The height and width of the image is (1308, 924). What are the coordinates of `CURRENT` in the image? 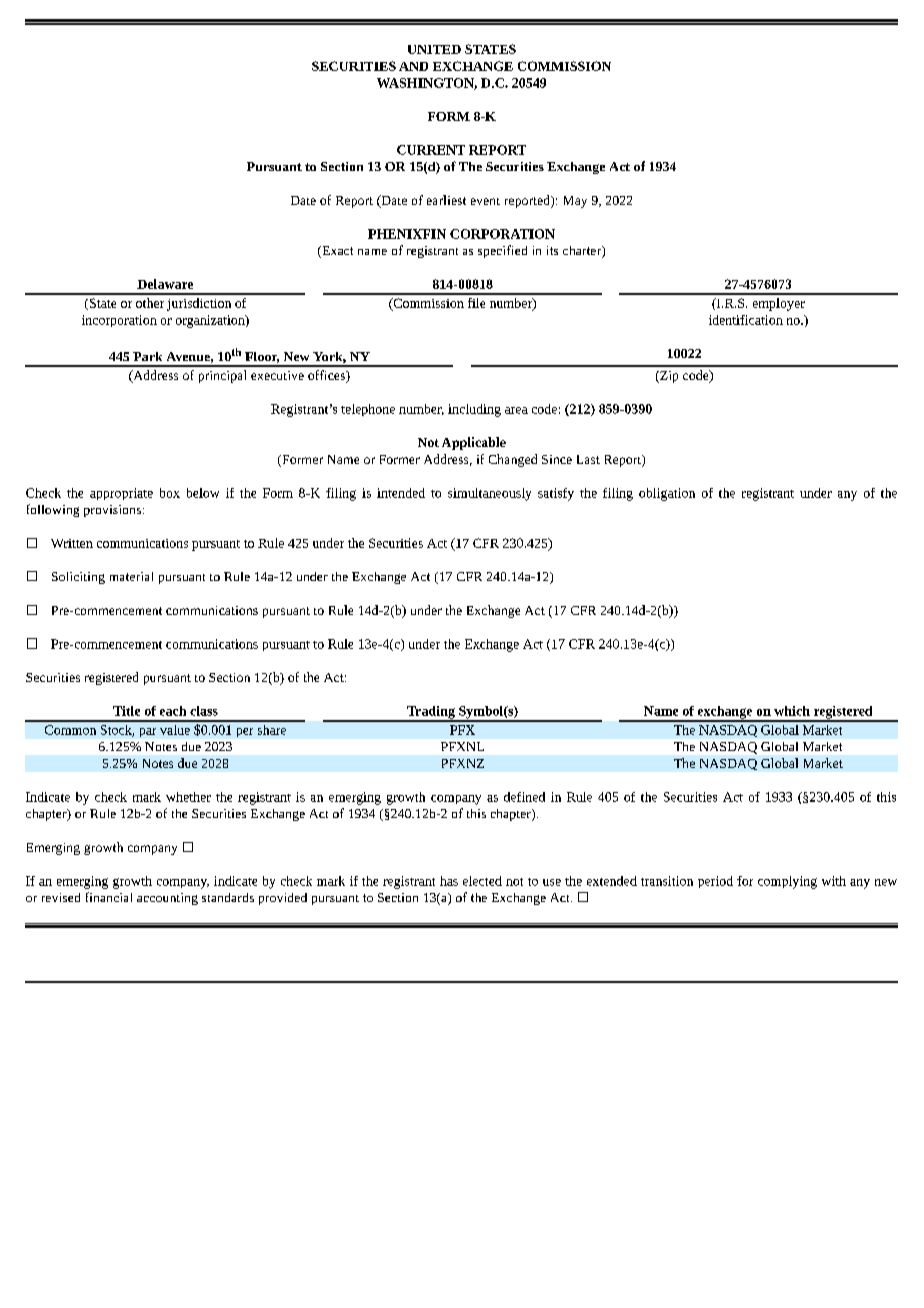 It's located at (431, 150).
